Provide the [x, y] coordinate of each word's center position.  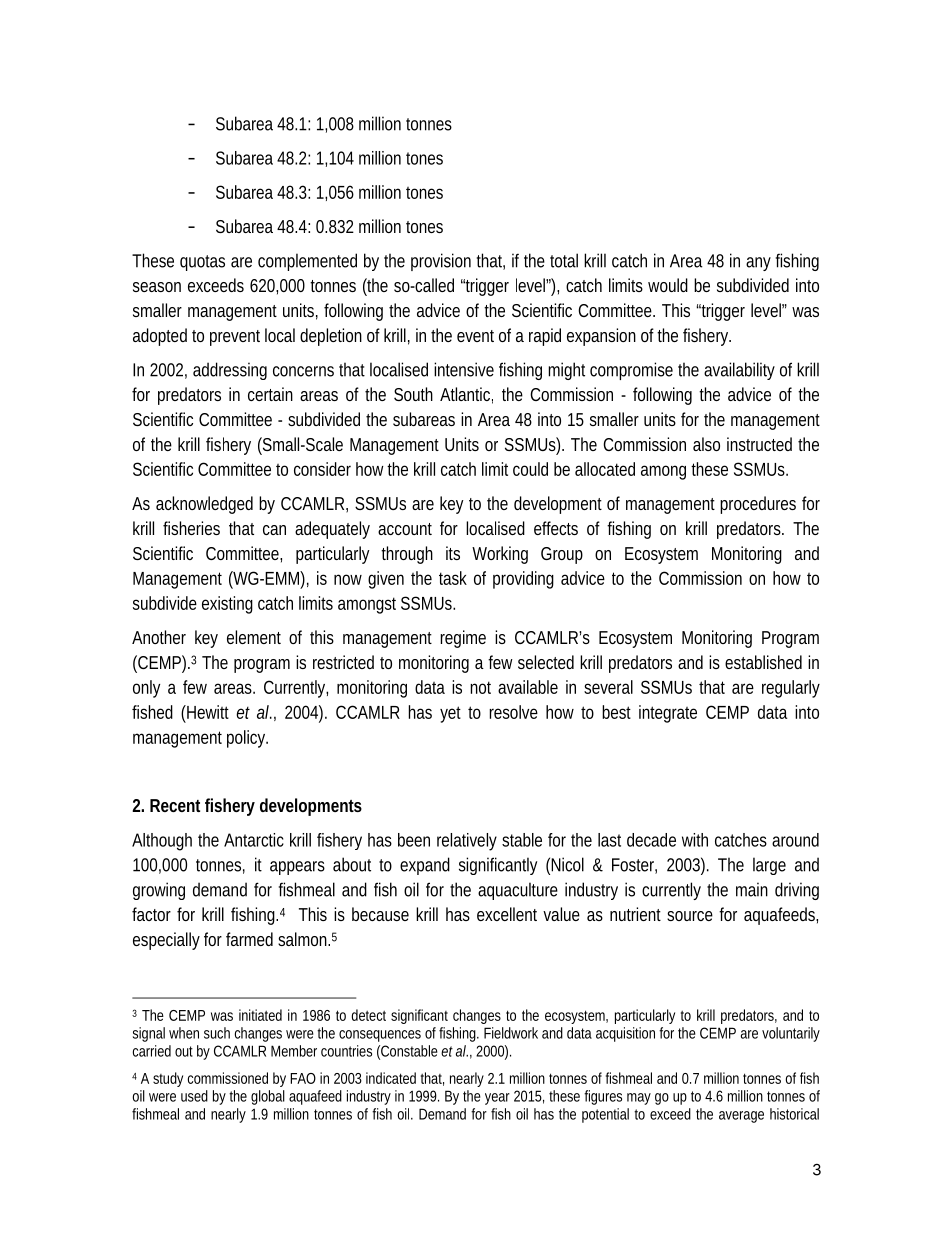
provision [441, 262]
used [194, 1096]
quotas [202, 263]
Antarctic [254, 840]
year [497, 1099]
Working [500, 555]
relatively [467, 842]
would [668, 285]
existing [227, 605]
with [695, 840]
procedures [758, 505]
